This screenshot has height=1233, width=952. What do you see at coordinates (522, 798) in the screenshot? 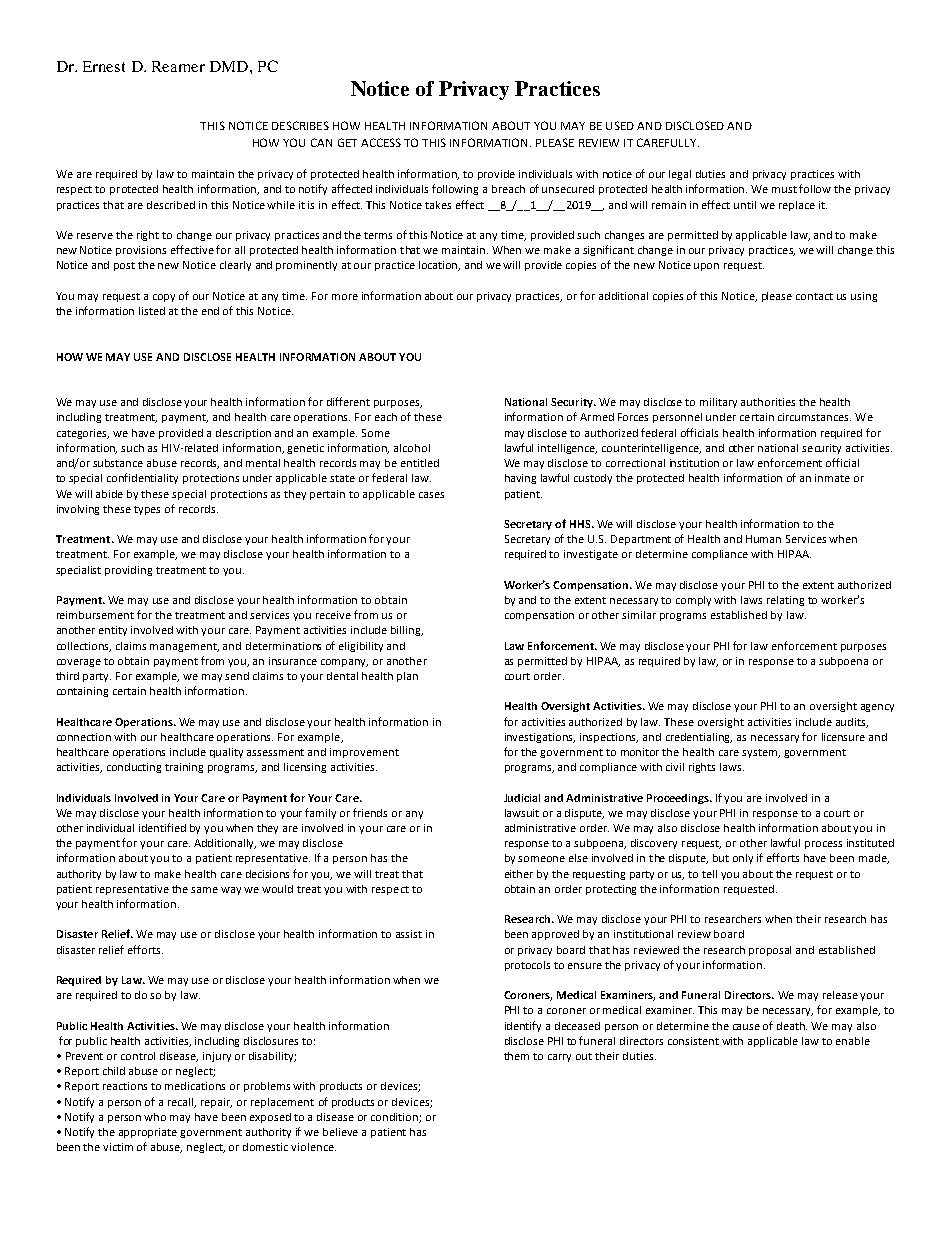
I see `Judicial` at bounding box center [522, 798].
